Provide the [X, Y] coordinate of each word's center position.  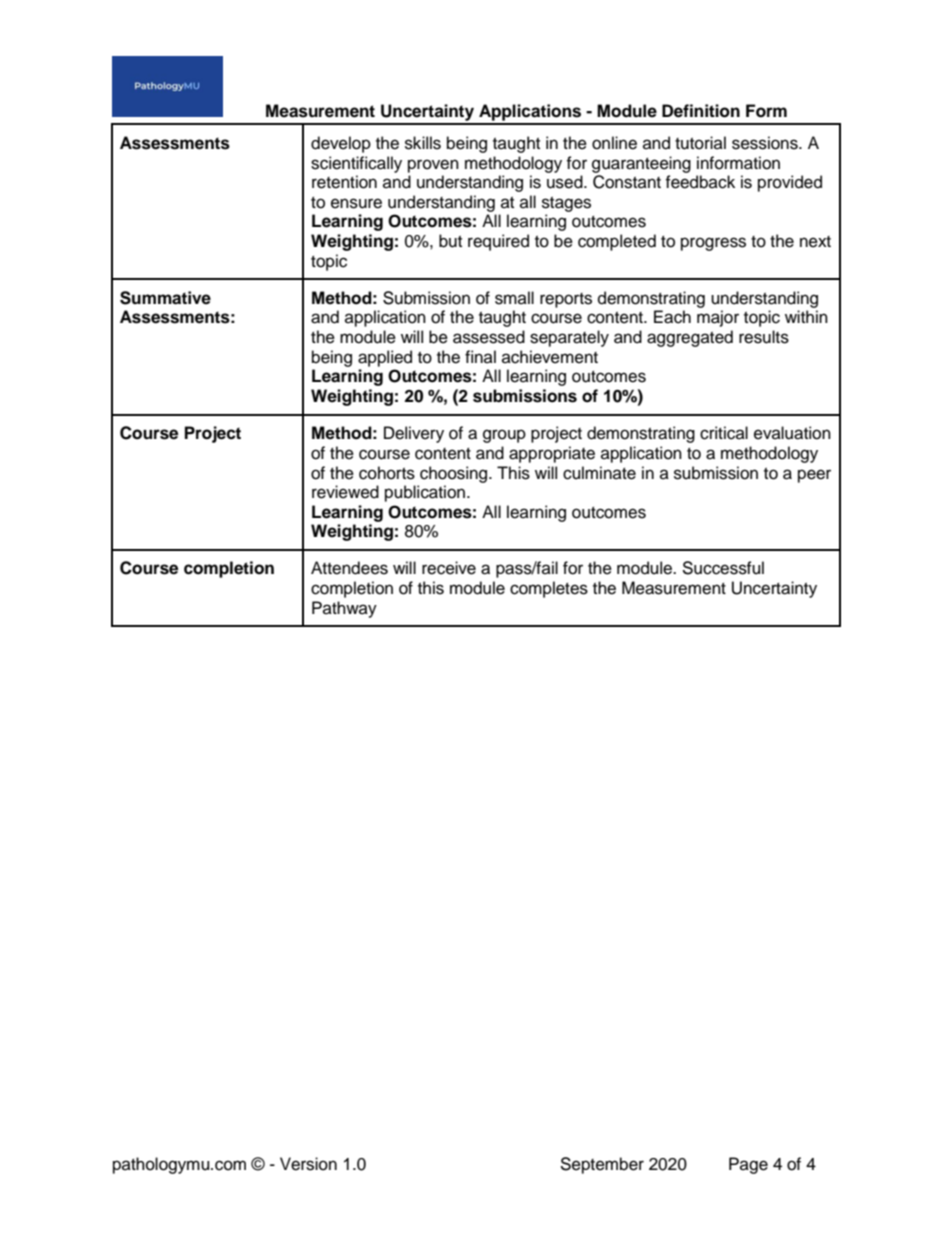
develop [341, 144]
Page [748, 1165]
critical [724, 433]
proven [433, 166]
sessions [766, 143]
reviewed [345, 492]
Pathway [344, 609]
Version [308, 1164]
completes [549, 589]
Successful [723, 568]
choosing [455, 474]
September [602, 1165]
